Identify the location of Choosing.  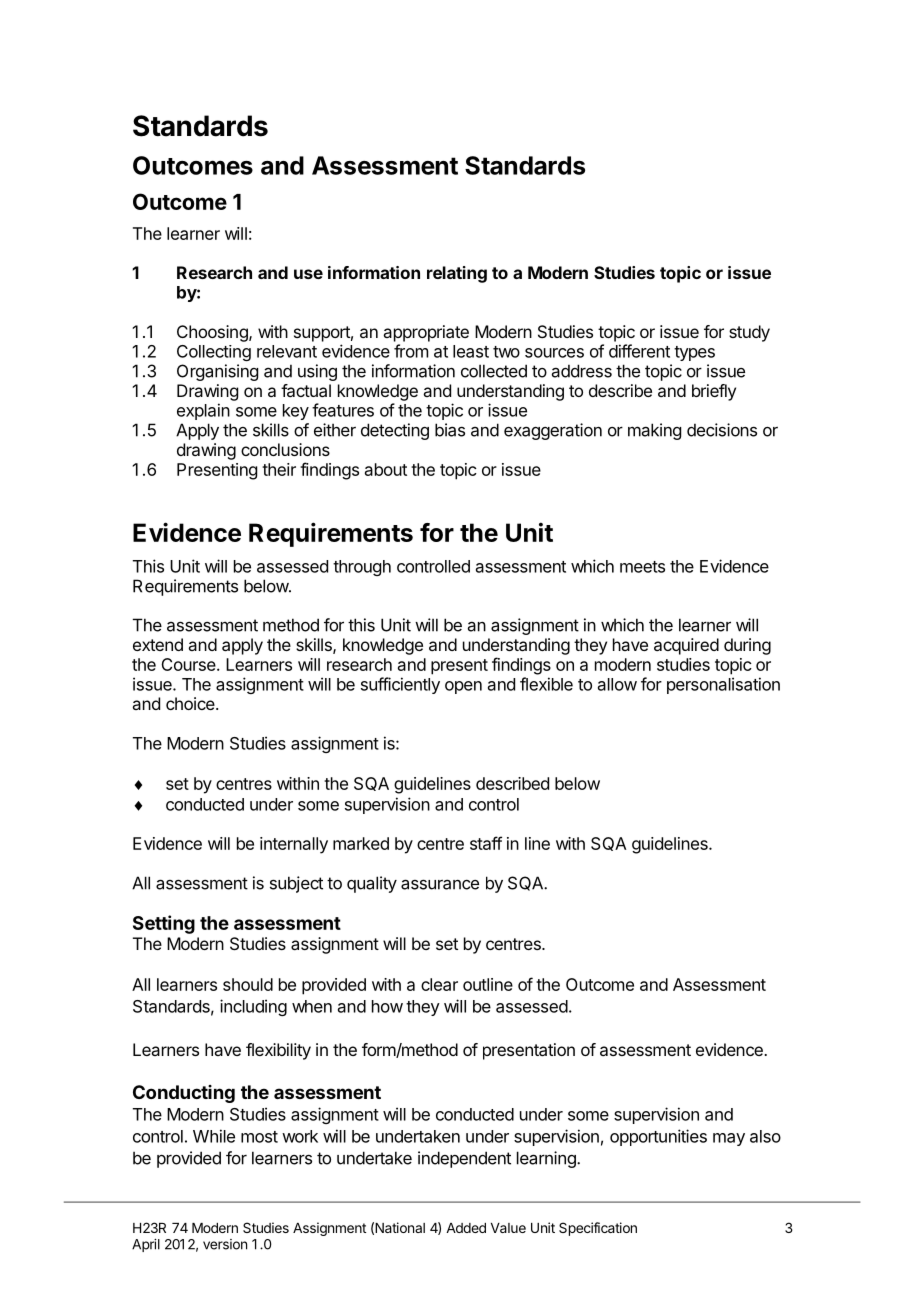
(213, 333).
